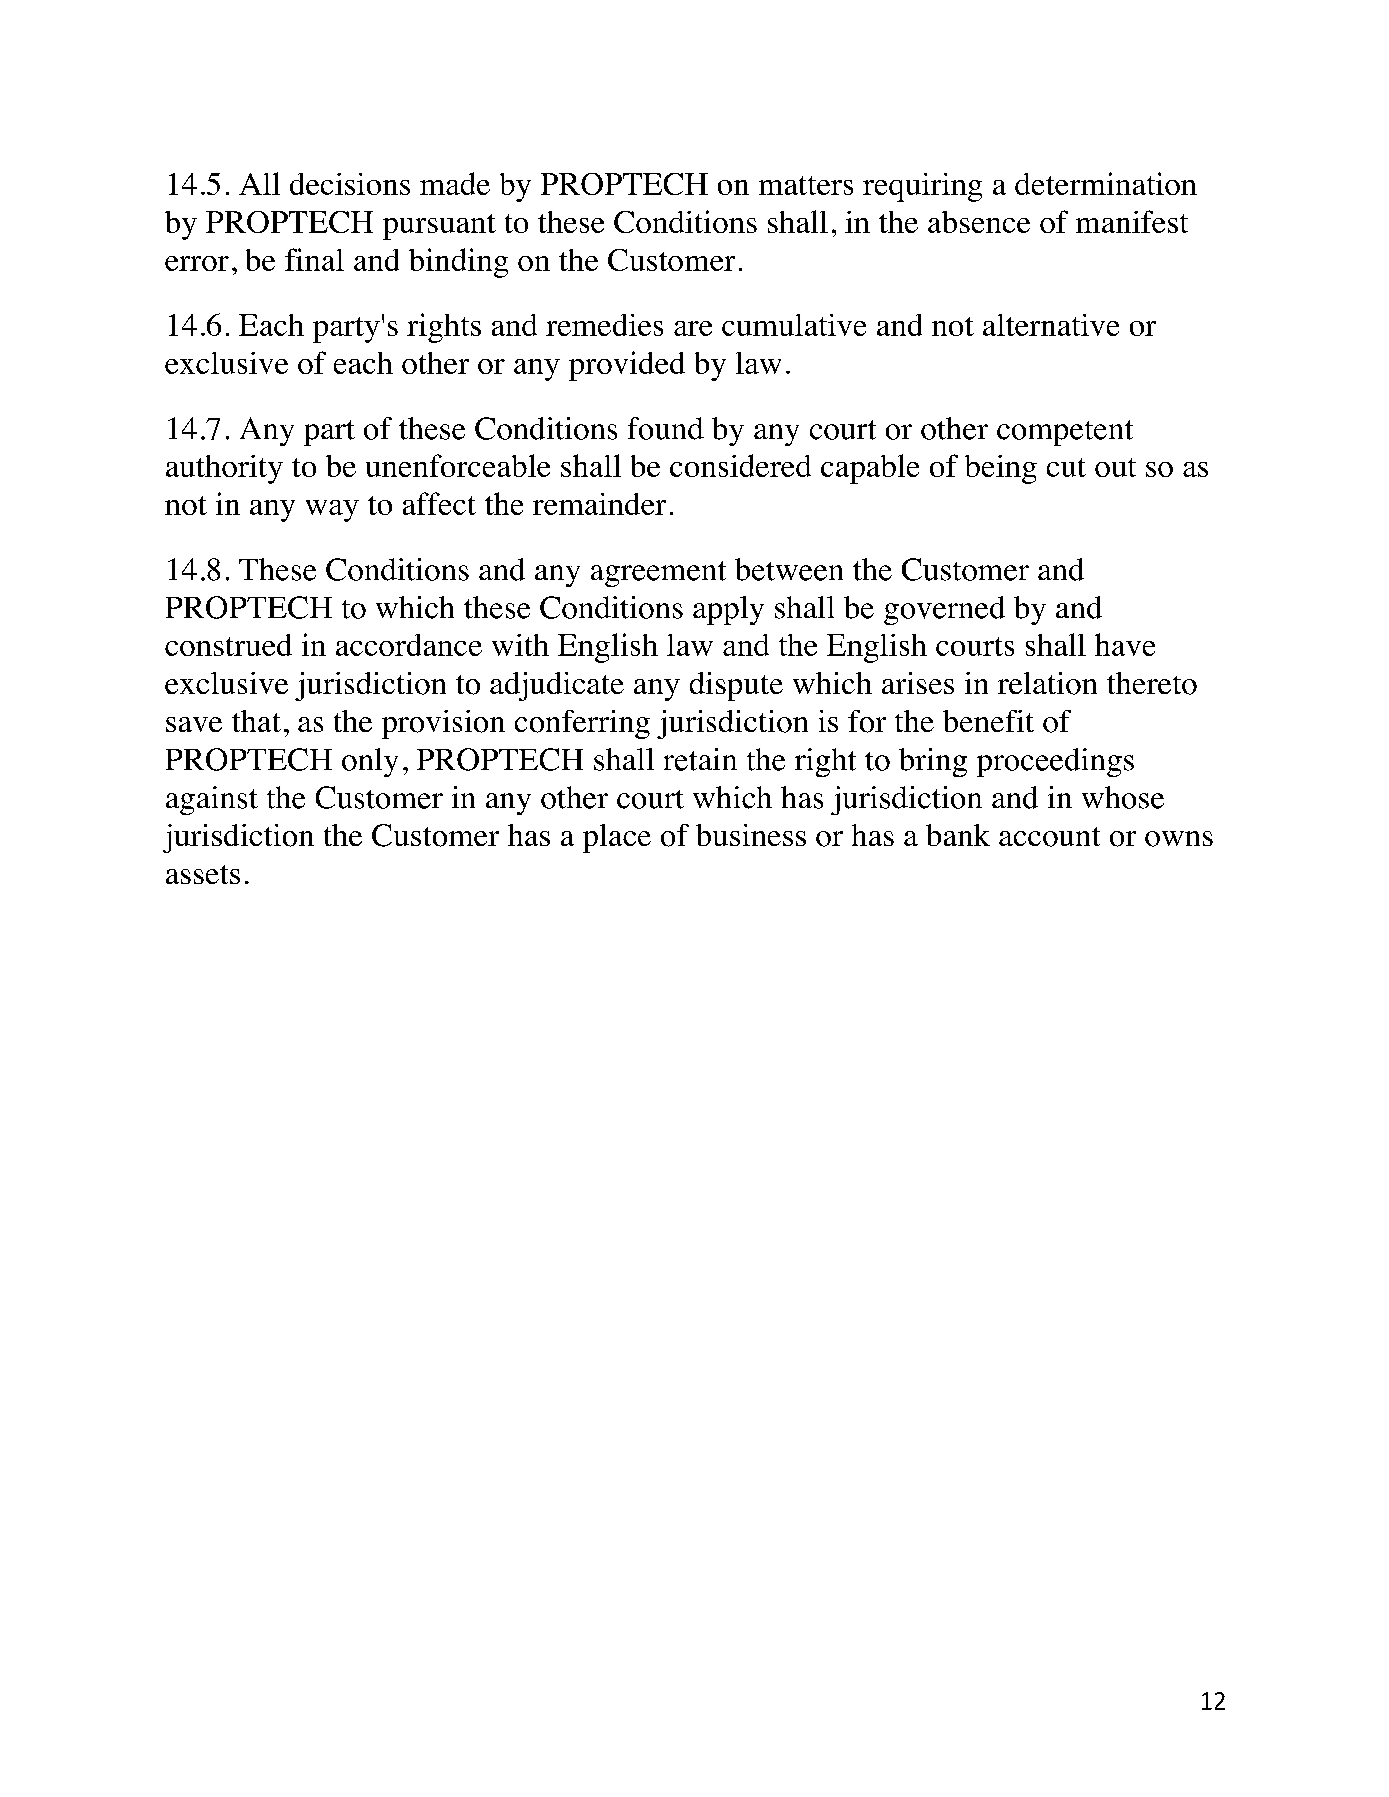 This page has width=1389, height=1797. I want to click on way, so click(332, 511).
